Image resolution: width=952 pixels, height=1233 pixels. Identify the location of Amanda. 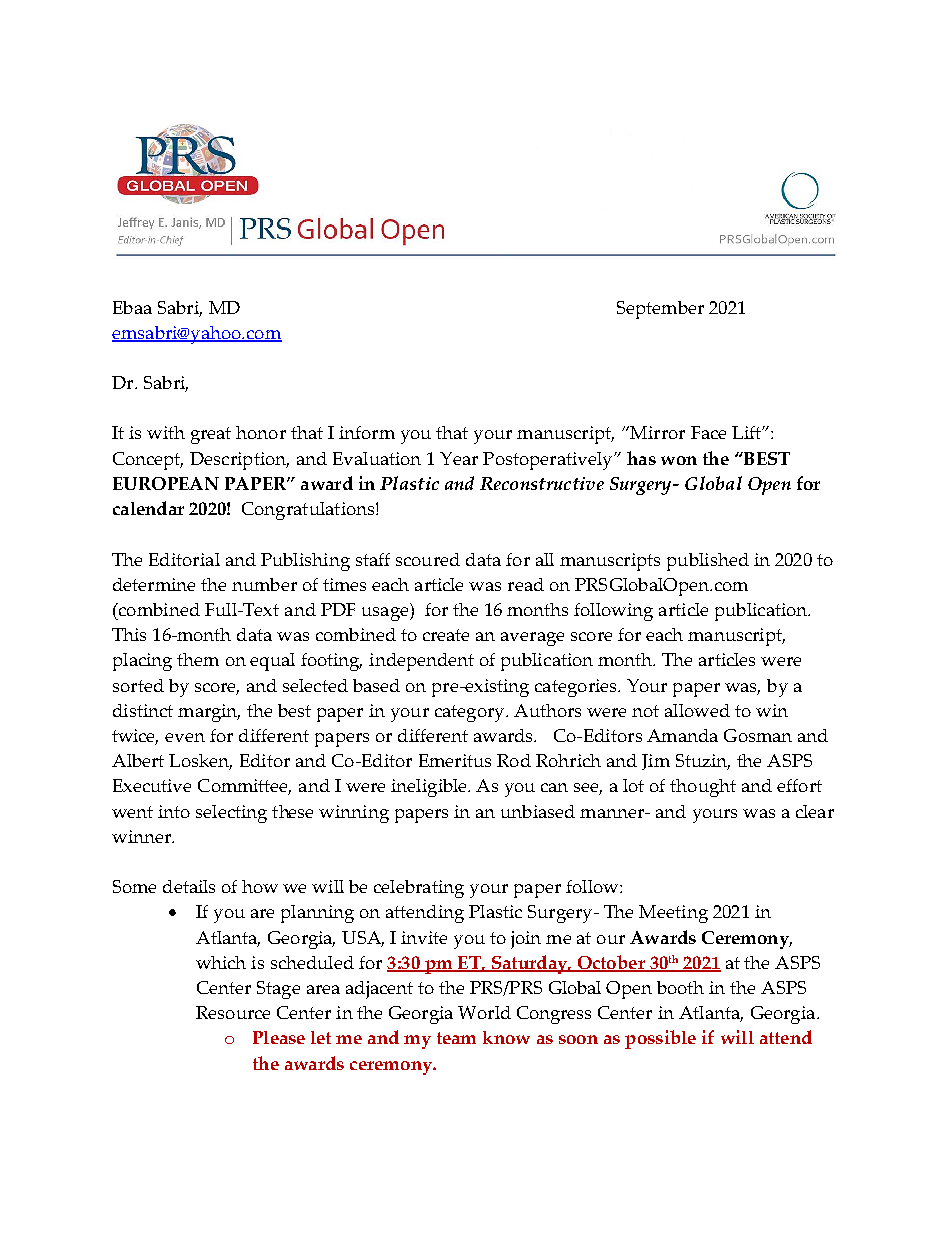
(682, 735).
